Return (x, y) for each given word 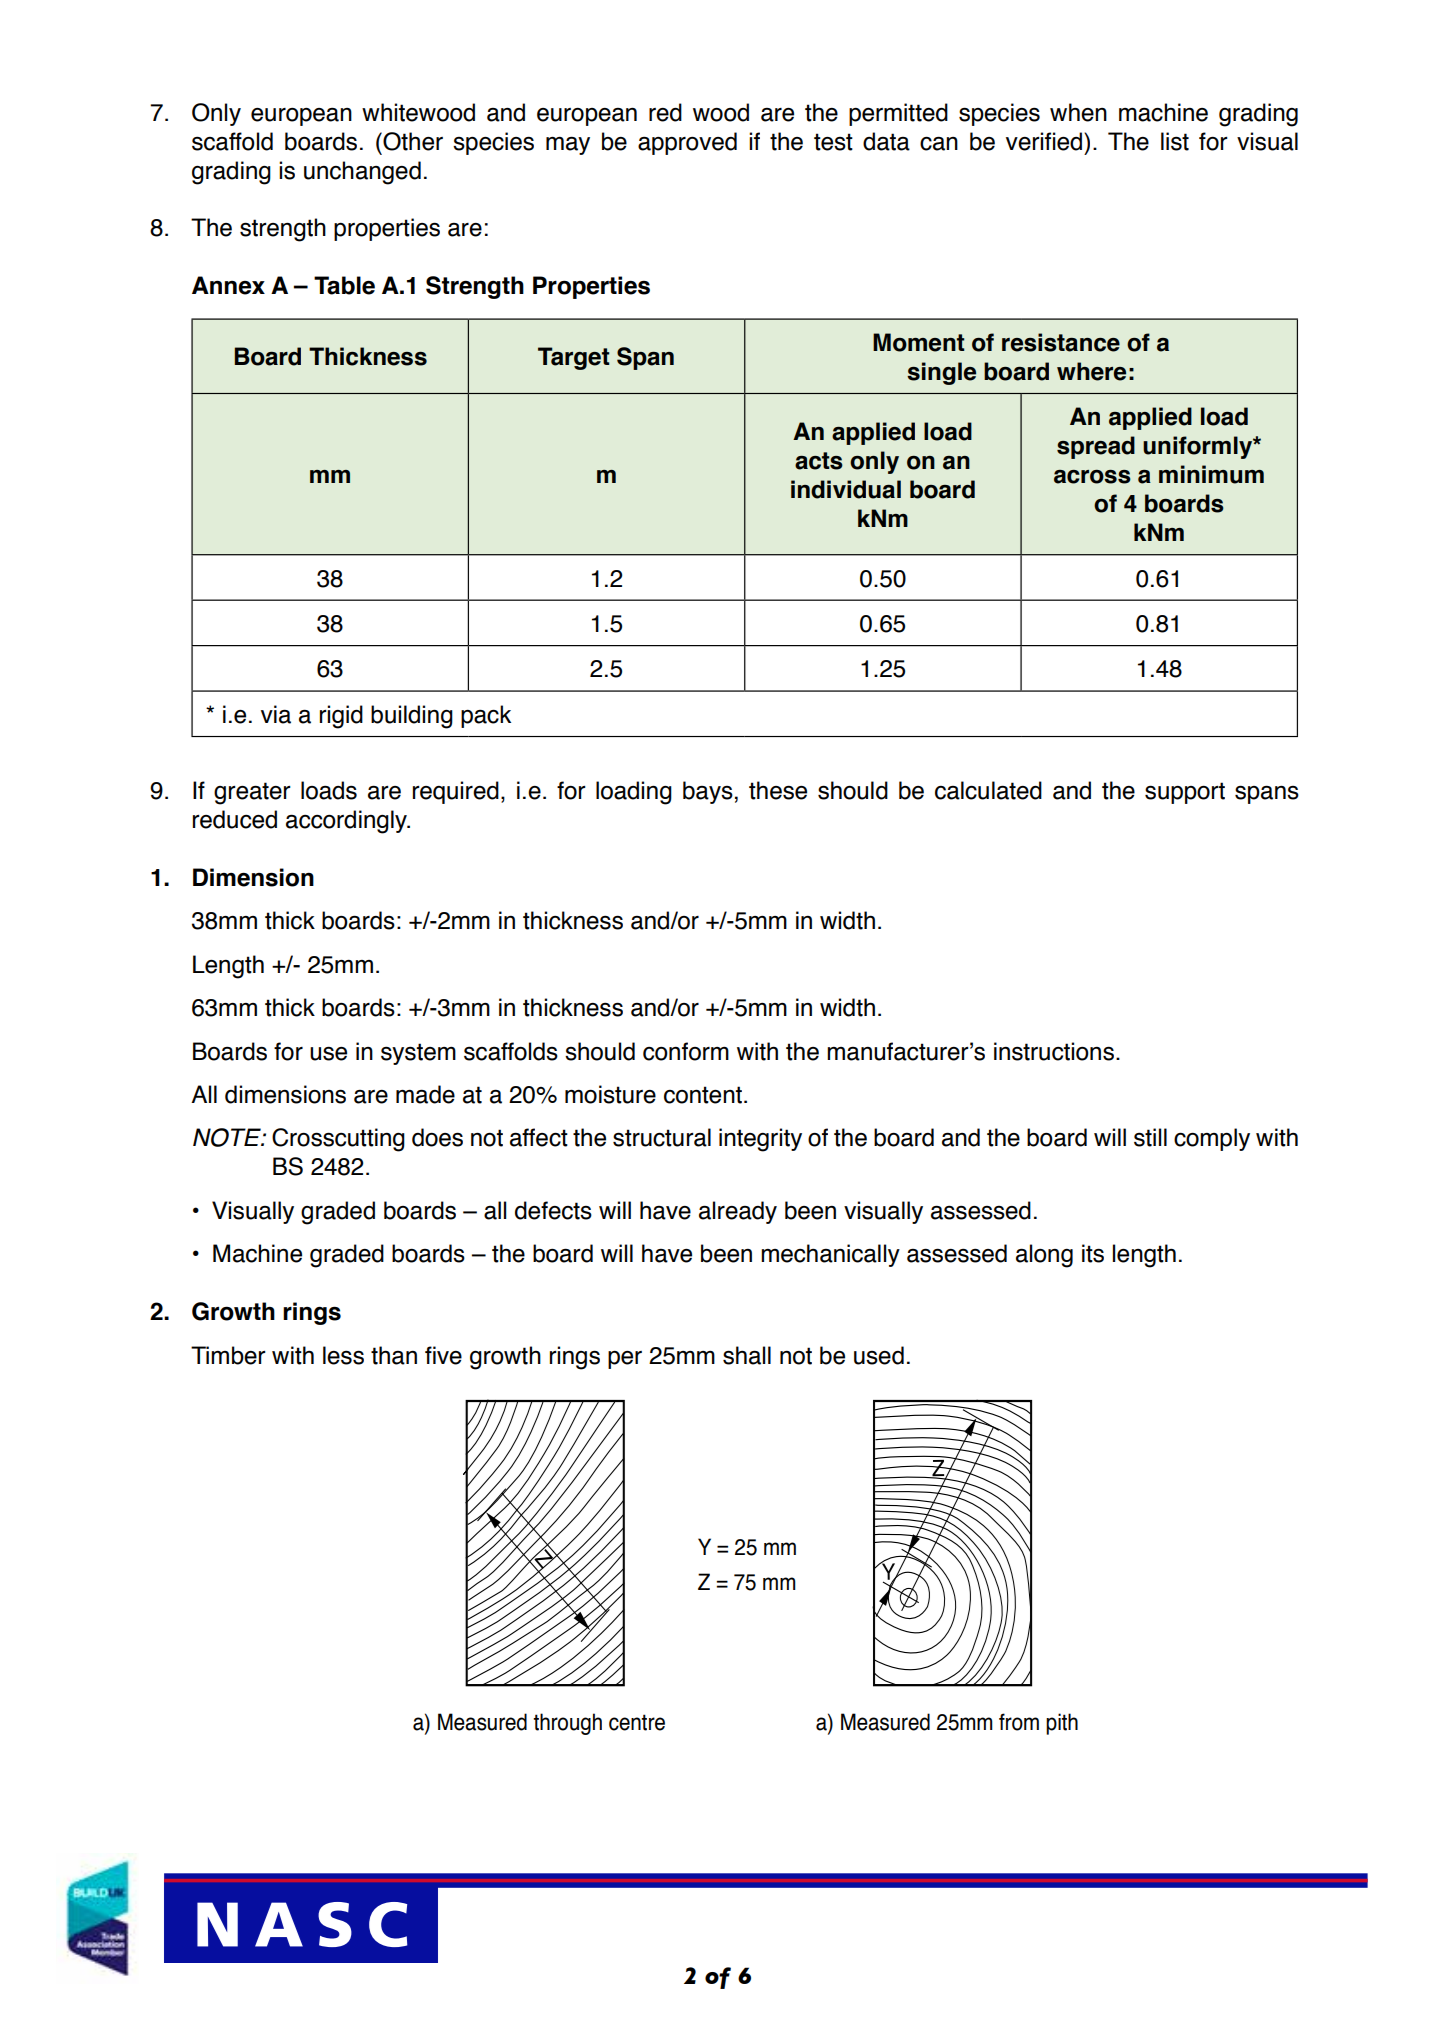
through (567, 1724)
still (1150, 1137)
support (1185, 793)
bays (708, 792)
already (738, 1212)
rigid (341, 717)
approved (687, 143)
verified (1045, 141)
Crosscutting (338, 1140)
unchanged (362, 173)
